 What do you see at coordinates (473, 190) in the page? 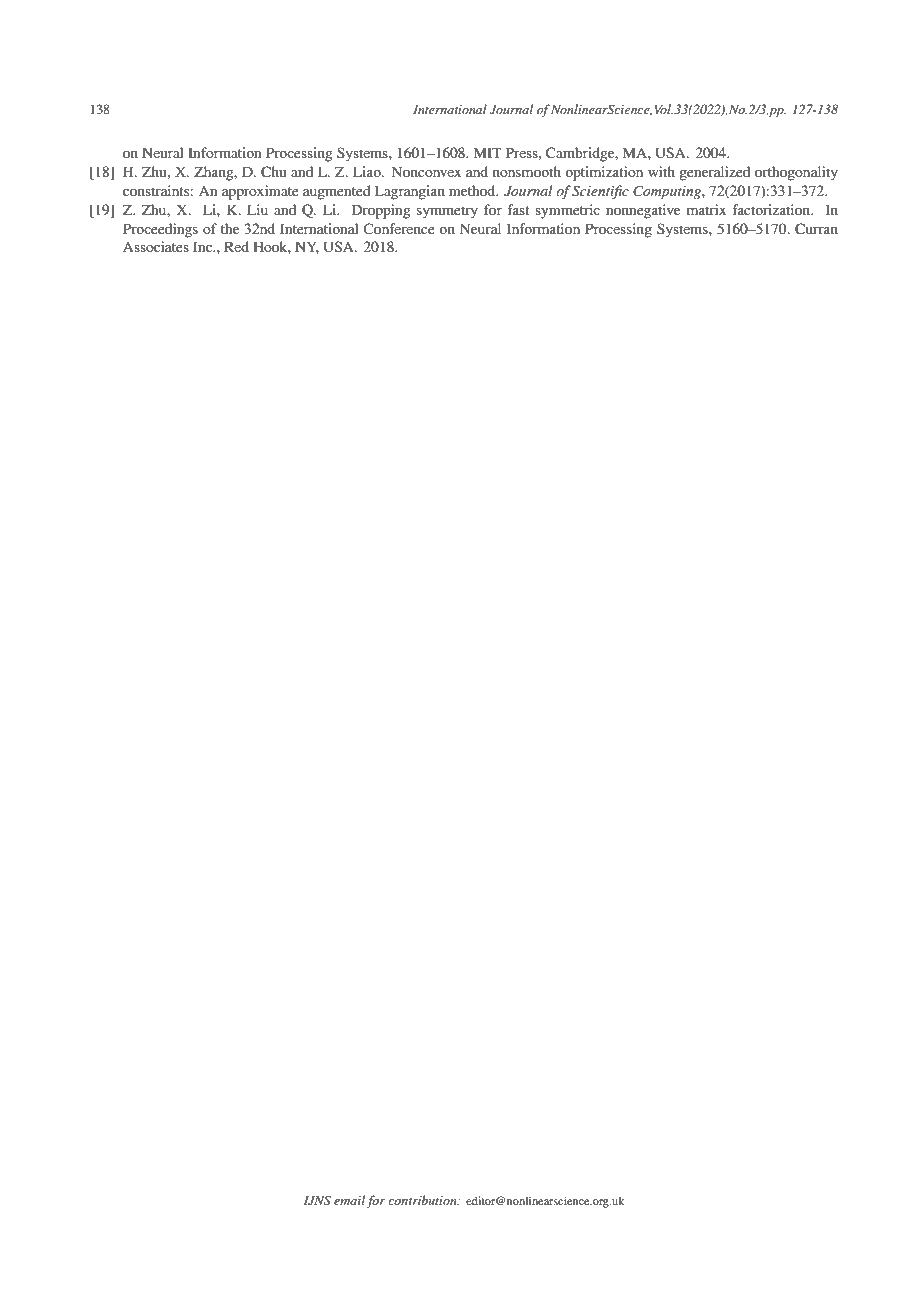
I see `method` at bounding box center [473, 190].
